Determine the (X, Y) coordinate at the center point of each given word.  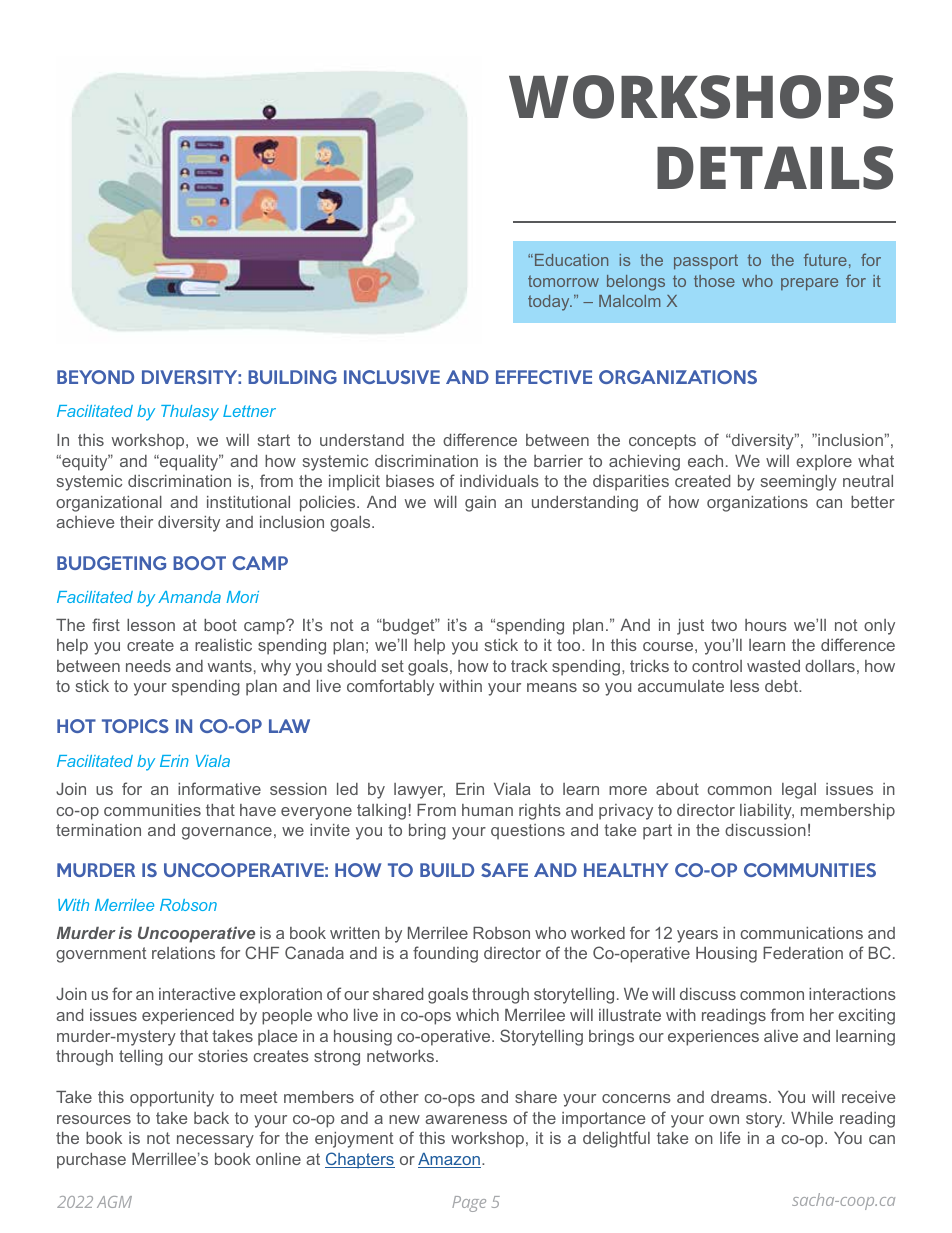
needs (148, 666)
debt (782, 686)
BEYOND (95, 377)
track (529, 666)
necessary (215, 1141)
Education (571, 260)
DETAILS (775, 168)
